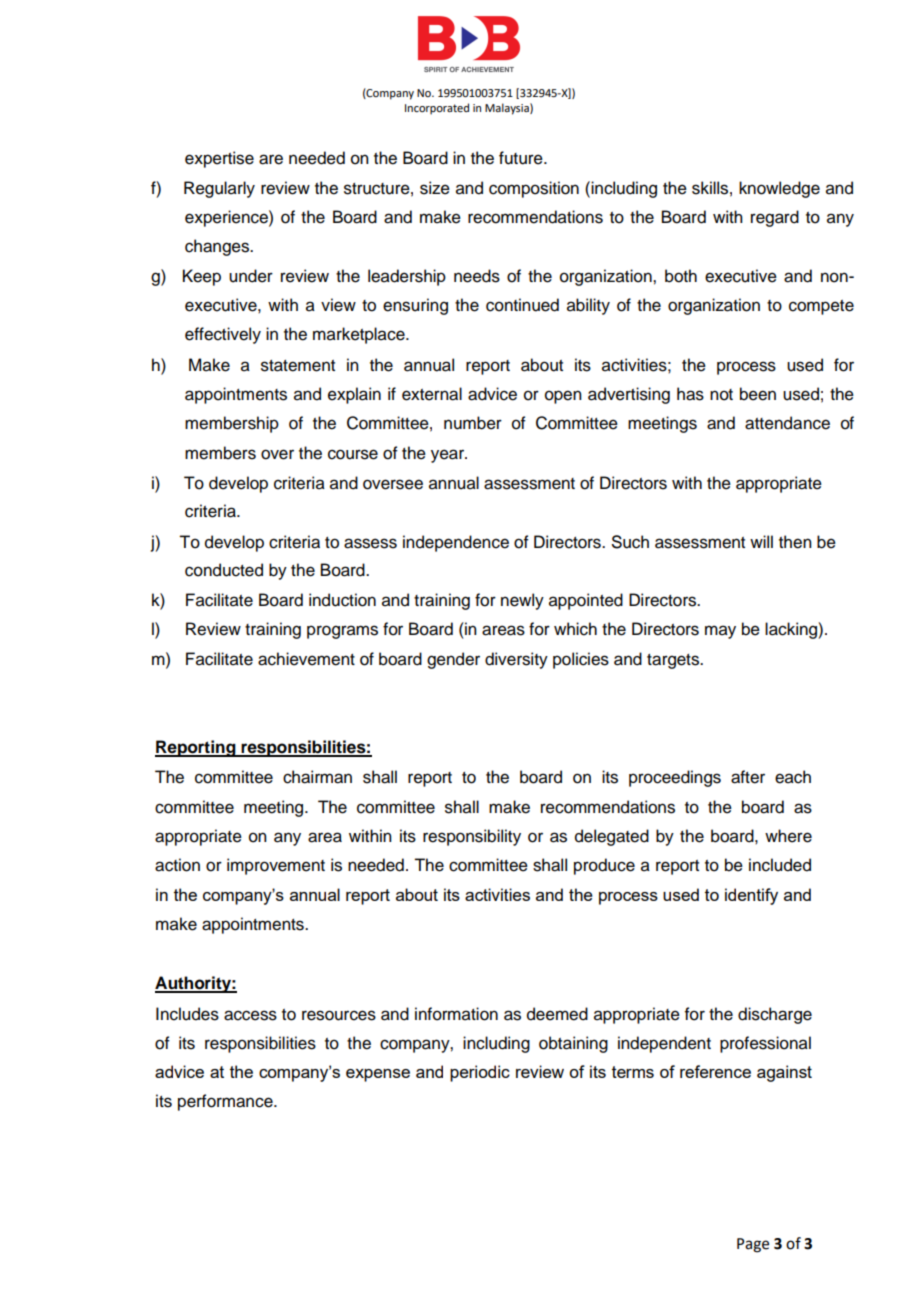 This image has width=924, height=1308. Describe the element at coordinates (219, 159) in the image. I see `expertise` at that location.
